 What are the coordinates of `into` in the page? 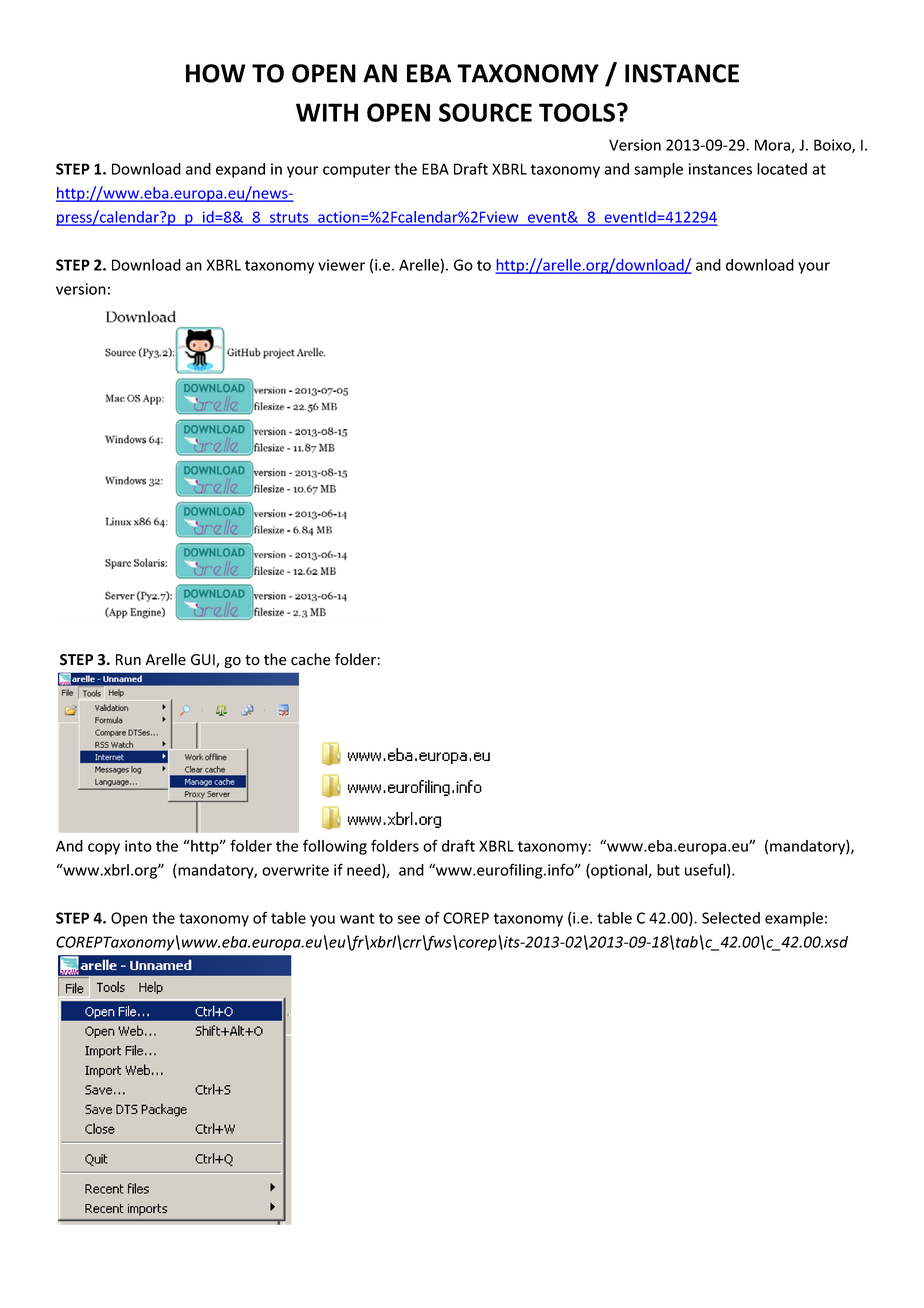 It's located at (138, 846).
